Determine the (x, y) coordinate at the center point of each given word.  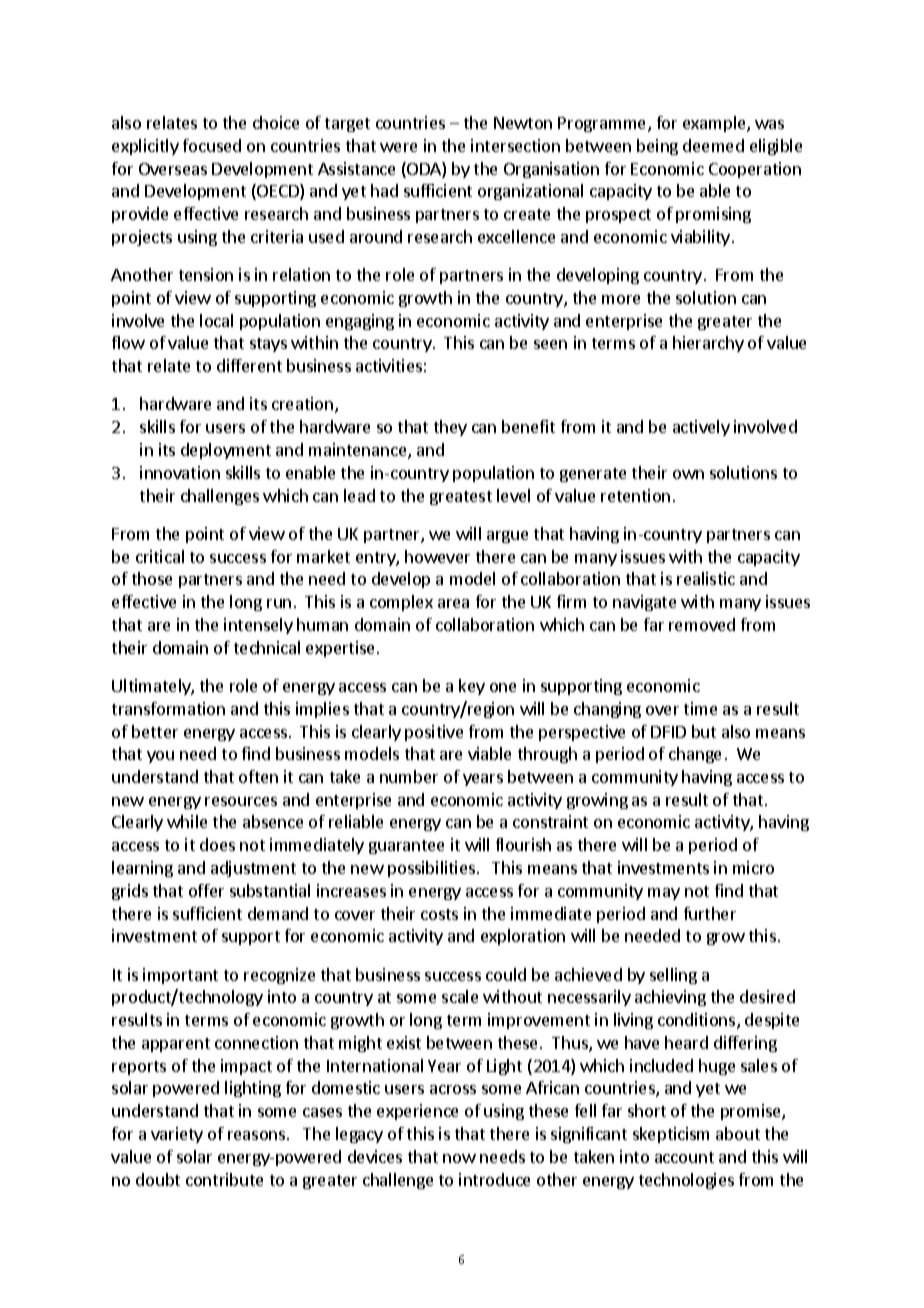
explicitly (145, 147)
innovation (180, 472)
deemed (713, 145)
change (695, 755)
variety (177, 1135)
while (187, 821)
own (688, 474)
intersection (515, 145)
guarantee (406, 847)
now (459, 1158)
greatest (461, 498)
